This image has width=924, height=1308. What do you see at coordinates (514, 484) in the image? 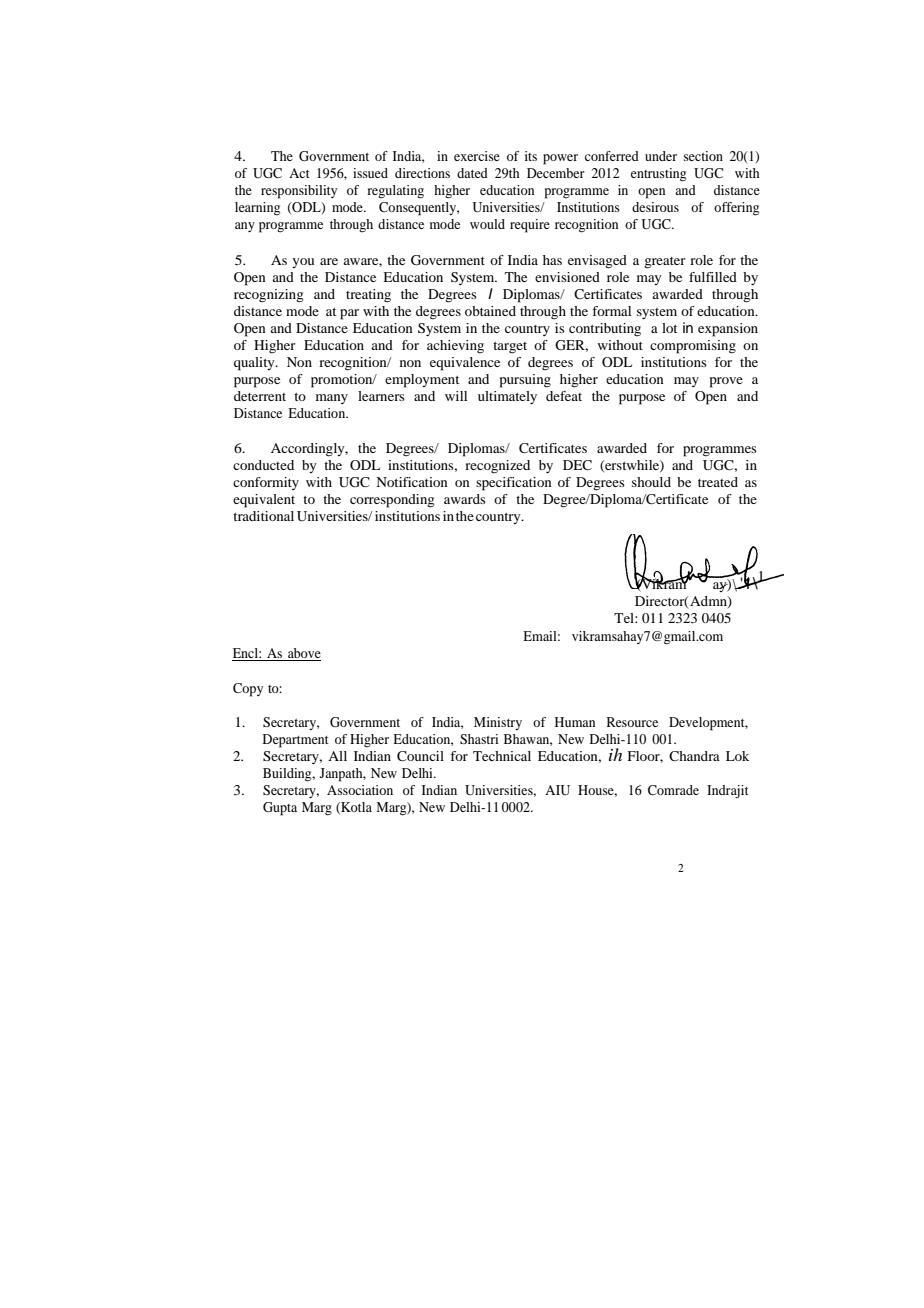
I see `specification` at bounding box center [514, 484].
